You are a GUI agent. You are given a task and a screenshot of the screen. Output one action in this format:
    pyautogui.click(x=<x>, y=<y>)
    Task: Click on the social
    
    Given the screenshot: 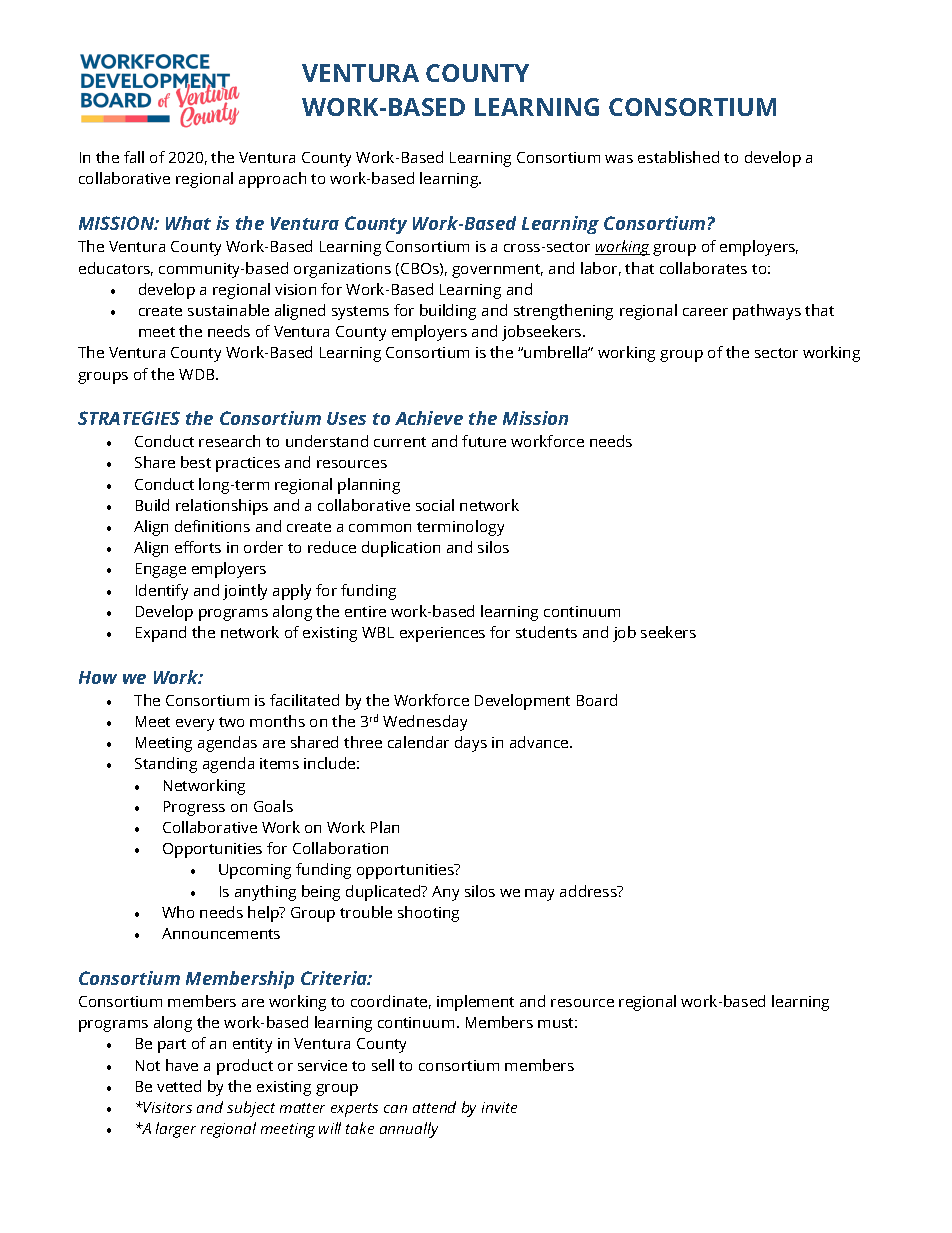 What is the action you would take?
    pyautogui.click(x=435, y=505)
